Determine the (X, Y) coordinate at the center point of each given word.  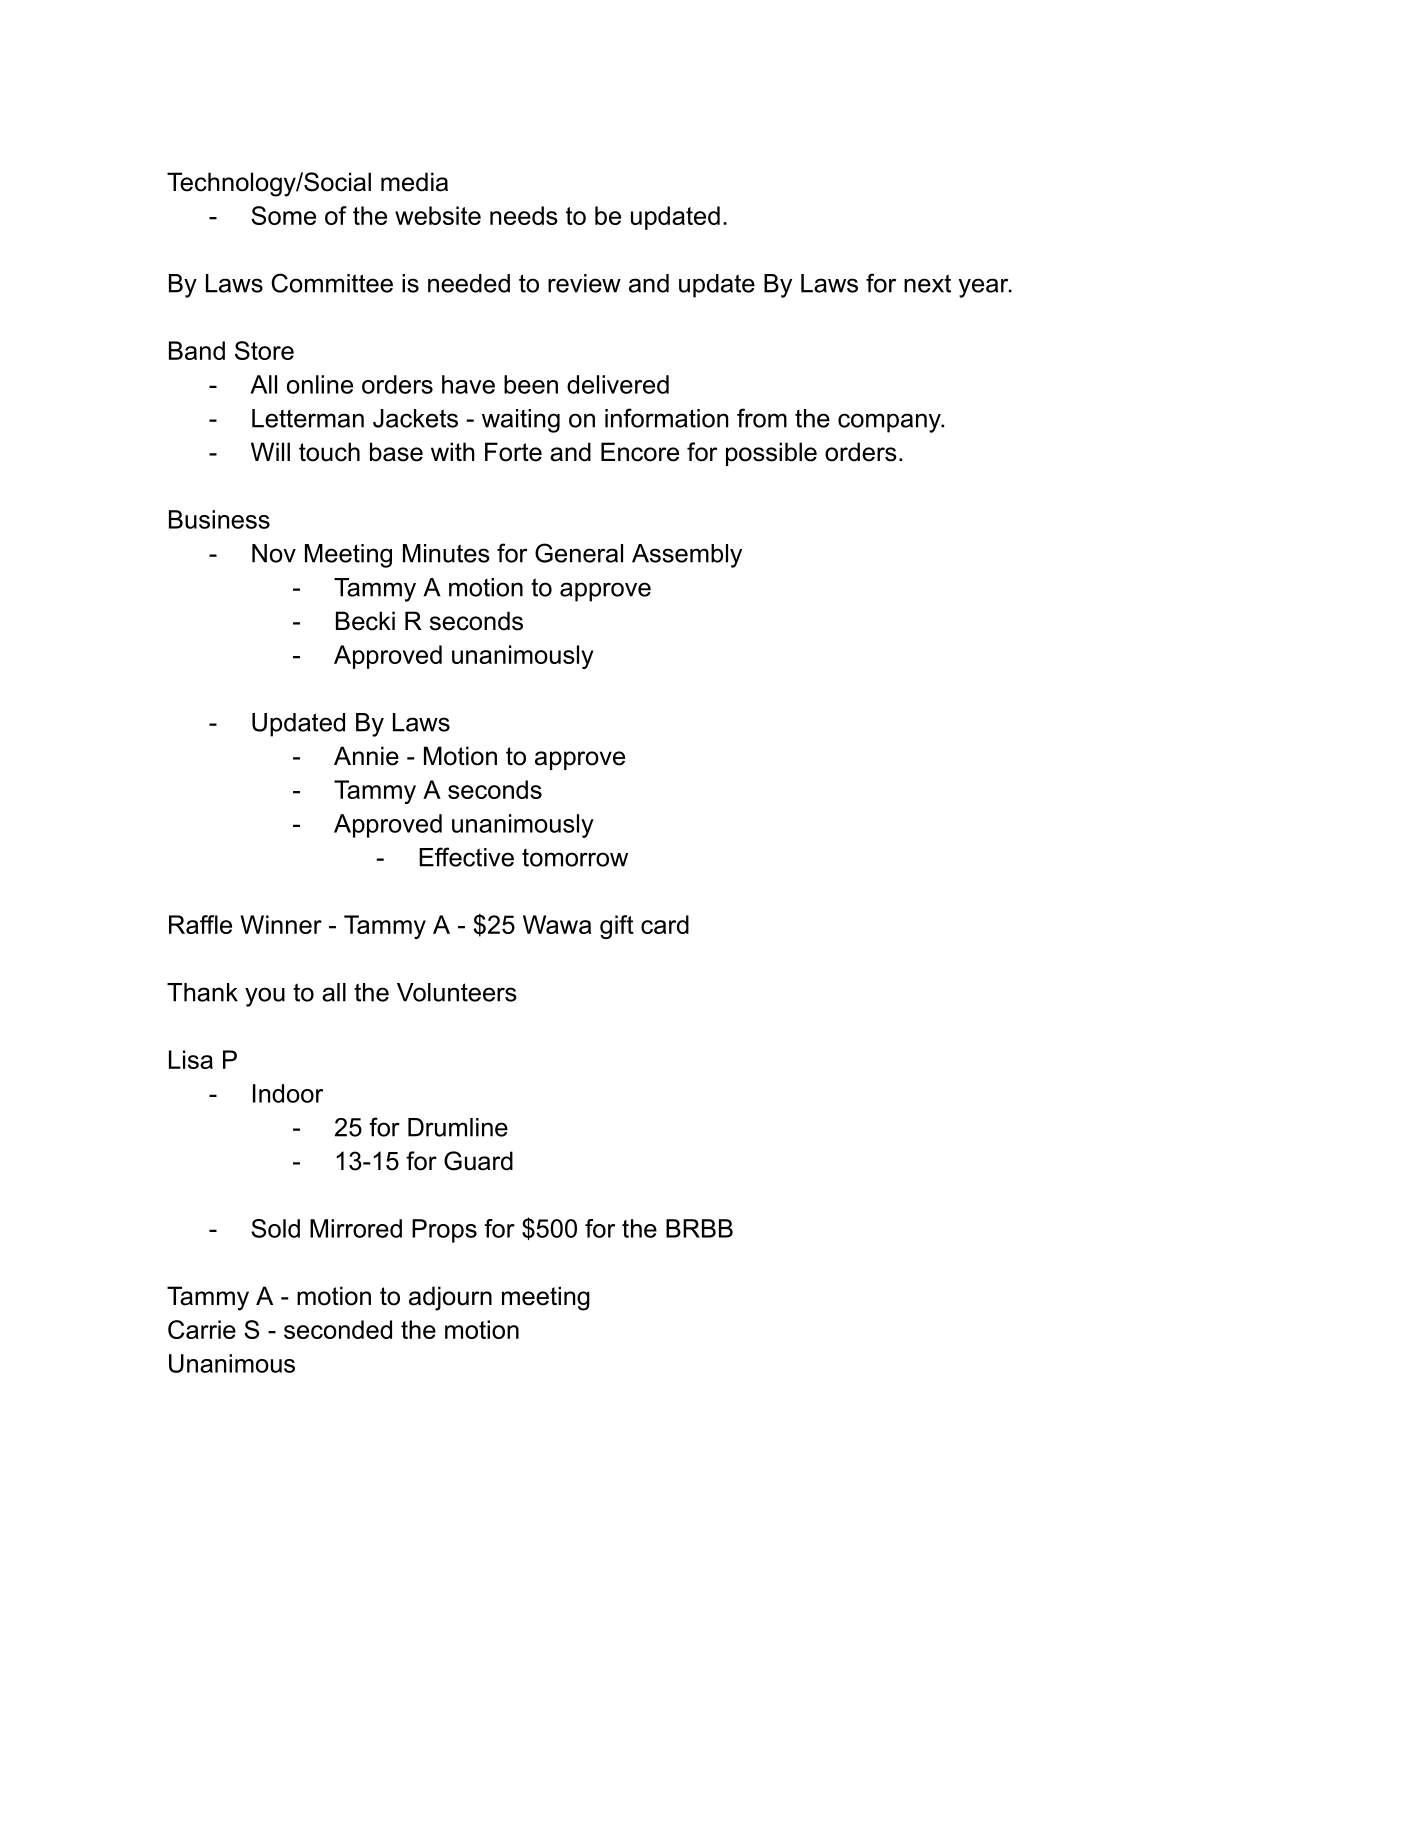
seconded (338, 1329)
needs (524, 215)
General (579, 553)
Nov (274, 553)
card (665, 924)
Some (283, 215)
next (927, 283)
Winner (281, 924)
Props (444, 1231)
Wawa (557, 924)
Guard (478, 1161)
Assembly (687, 556)
